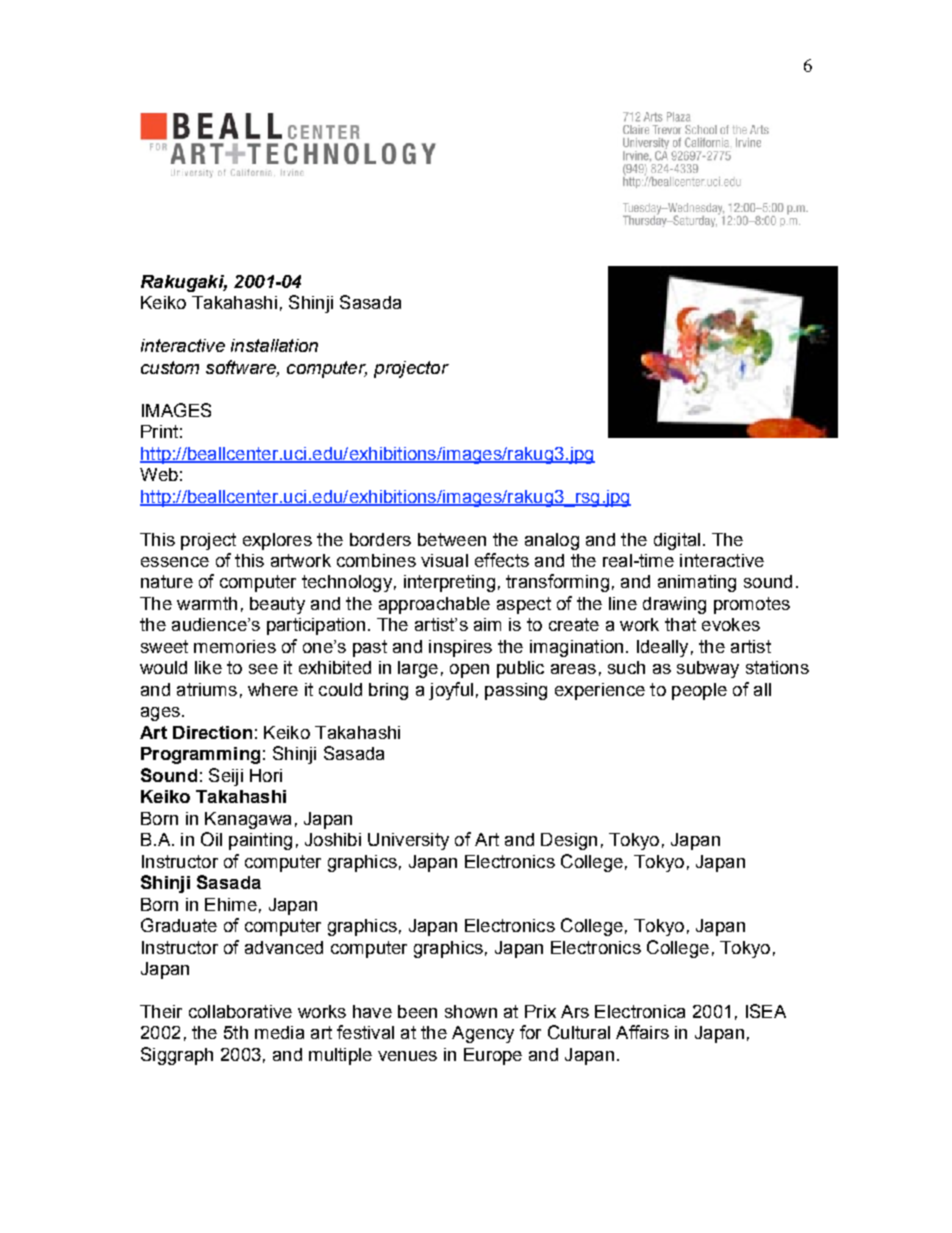  What do you see at coordinates (408, 841) in the image?
I see `University` at bounding box center [408, 841].
